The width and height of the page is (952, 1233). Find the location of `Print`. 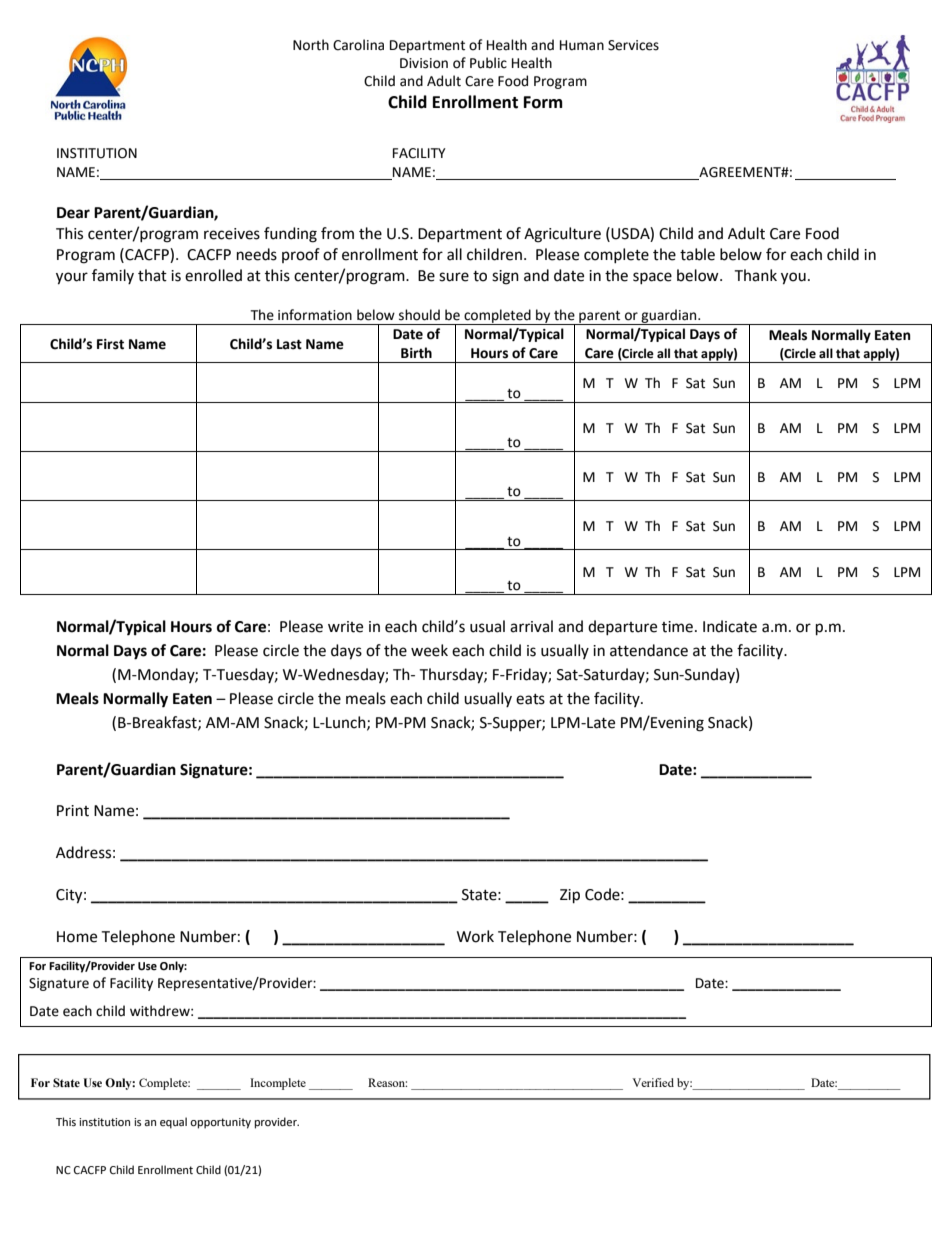

Print is located at coordinates (73, 811).
